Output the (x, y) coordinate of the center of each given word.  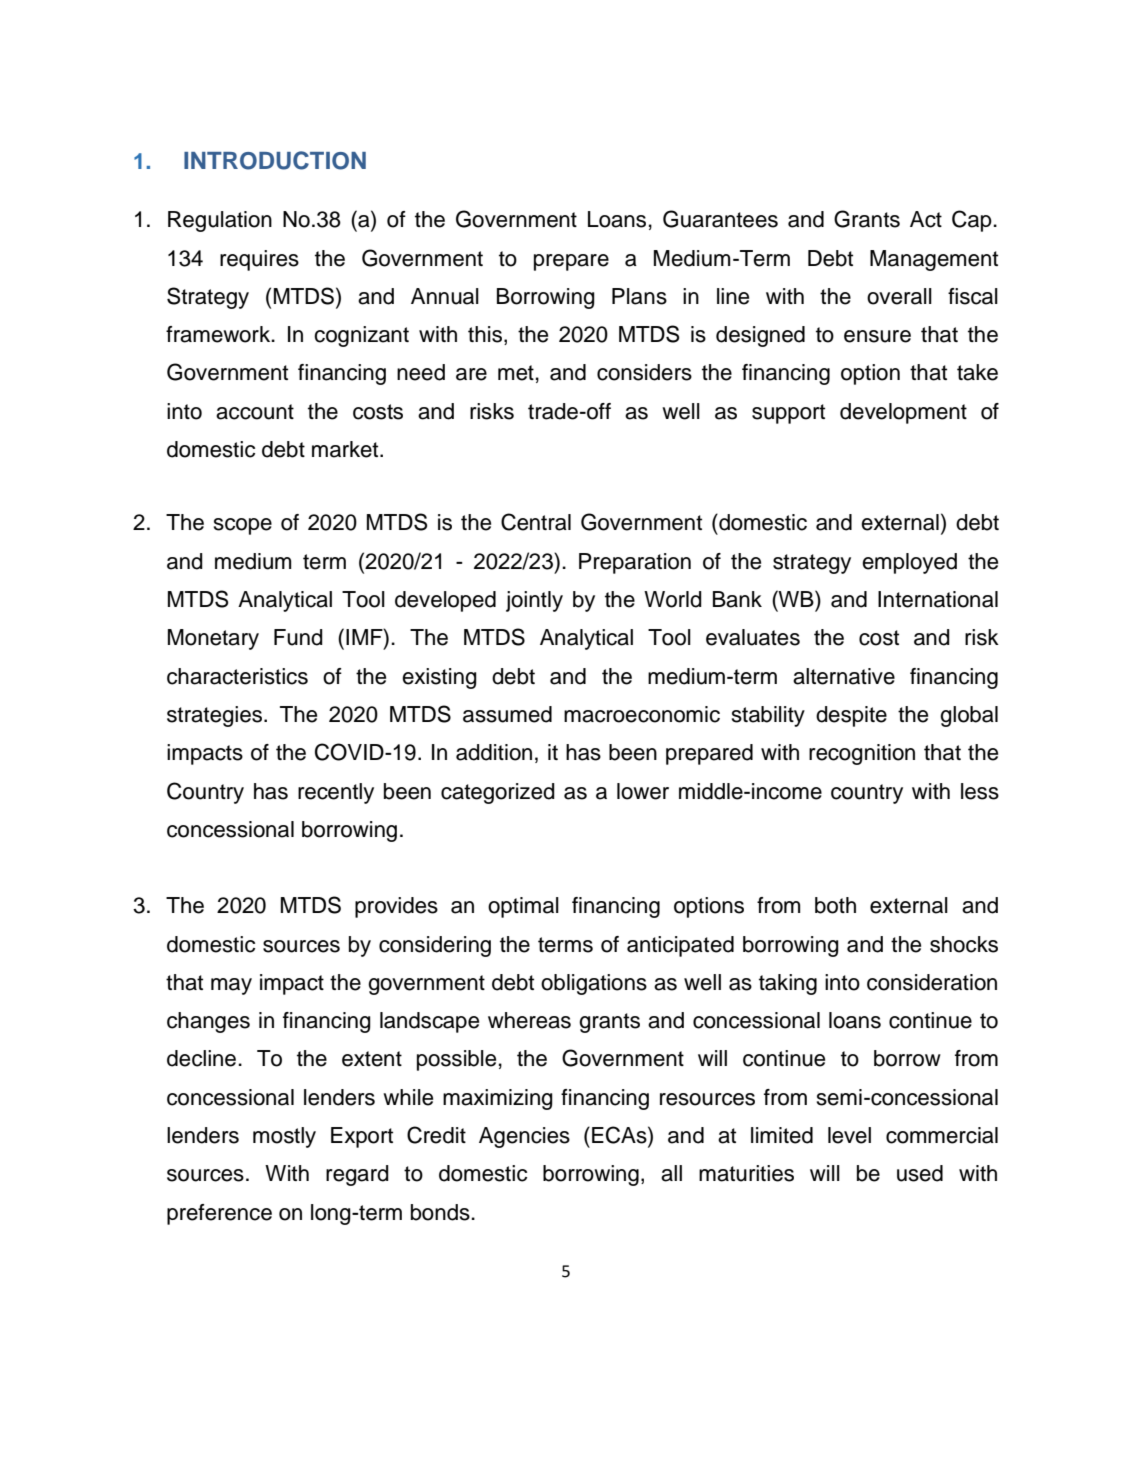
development (903, 413)
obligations (594, 984)
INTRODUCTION (275, 160)
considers (644, 372)
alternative (844, 676)
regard (357, 1175)
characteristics (237, 676)
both (835, 905)
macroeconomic (642, 714)
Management (934, 260)
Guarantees (720, 219)
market (346, 449)
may (231, 986)
